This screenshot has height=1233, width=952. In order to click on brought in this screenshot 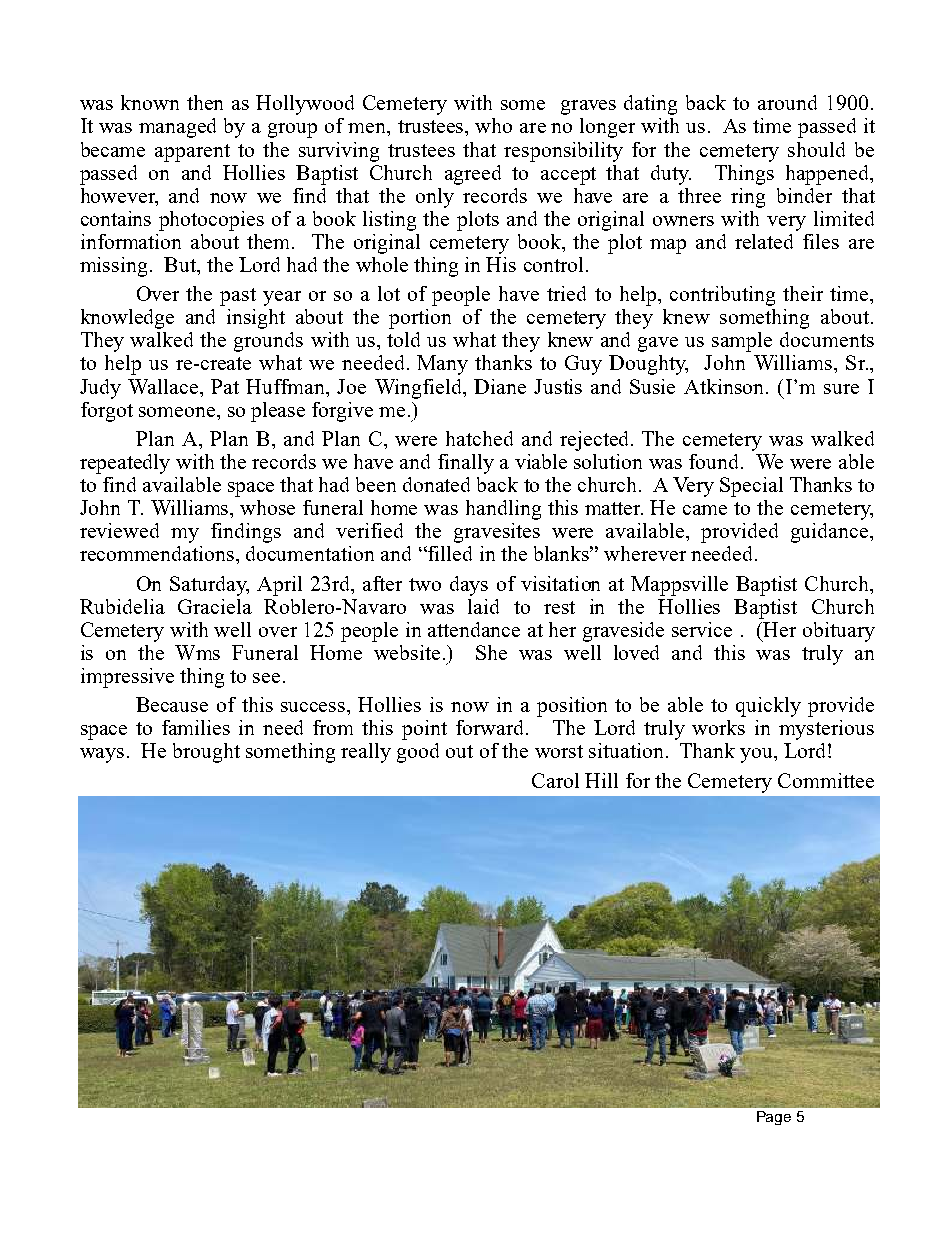, I will do `click(206, 753)`.
